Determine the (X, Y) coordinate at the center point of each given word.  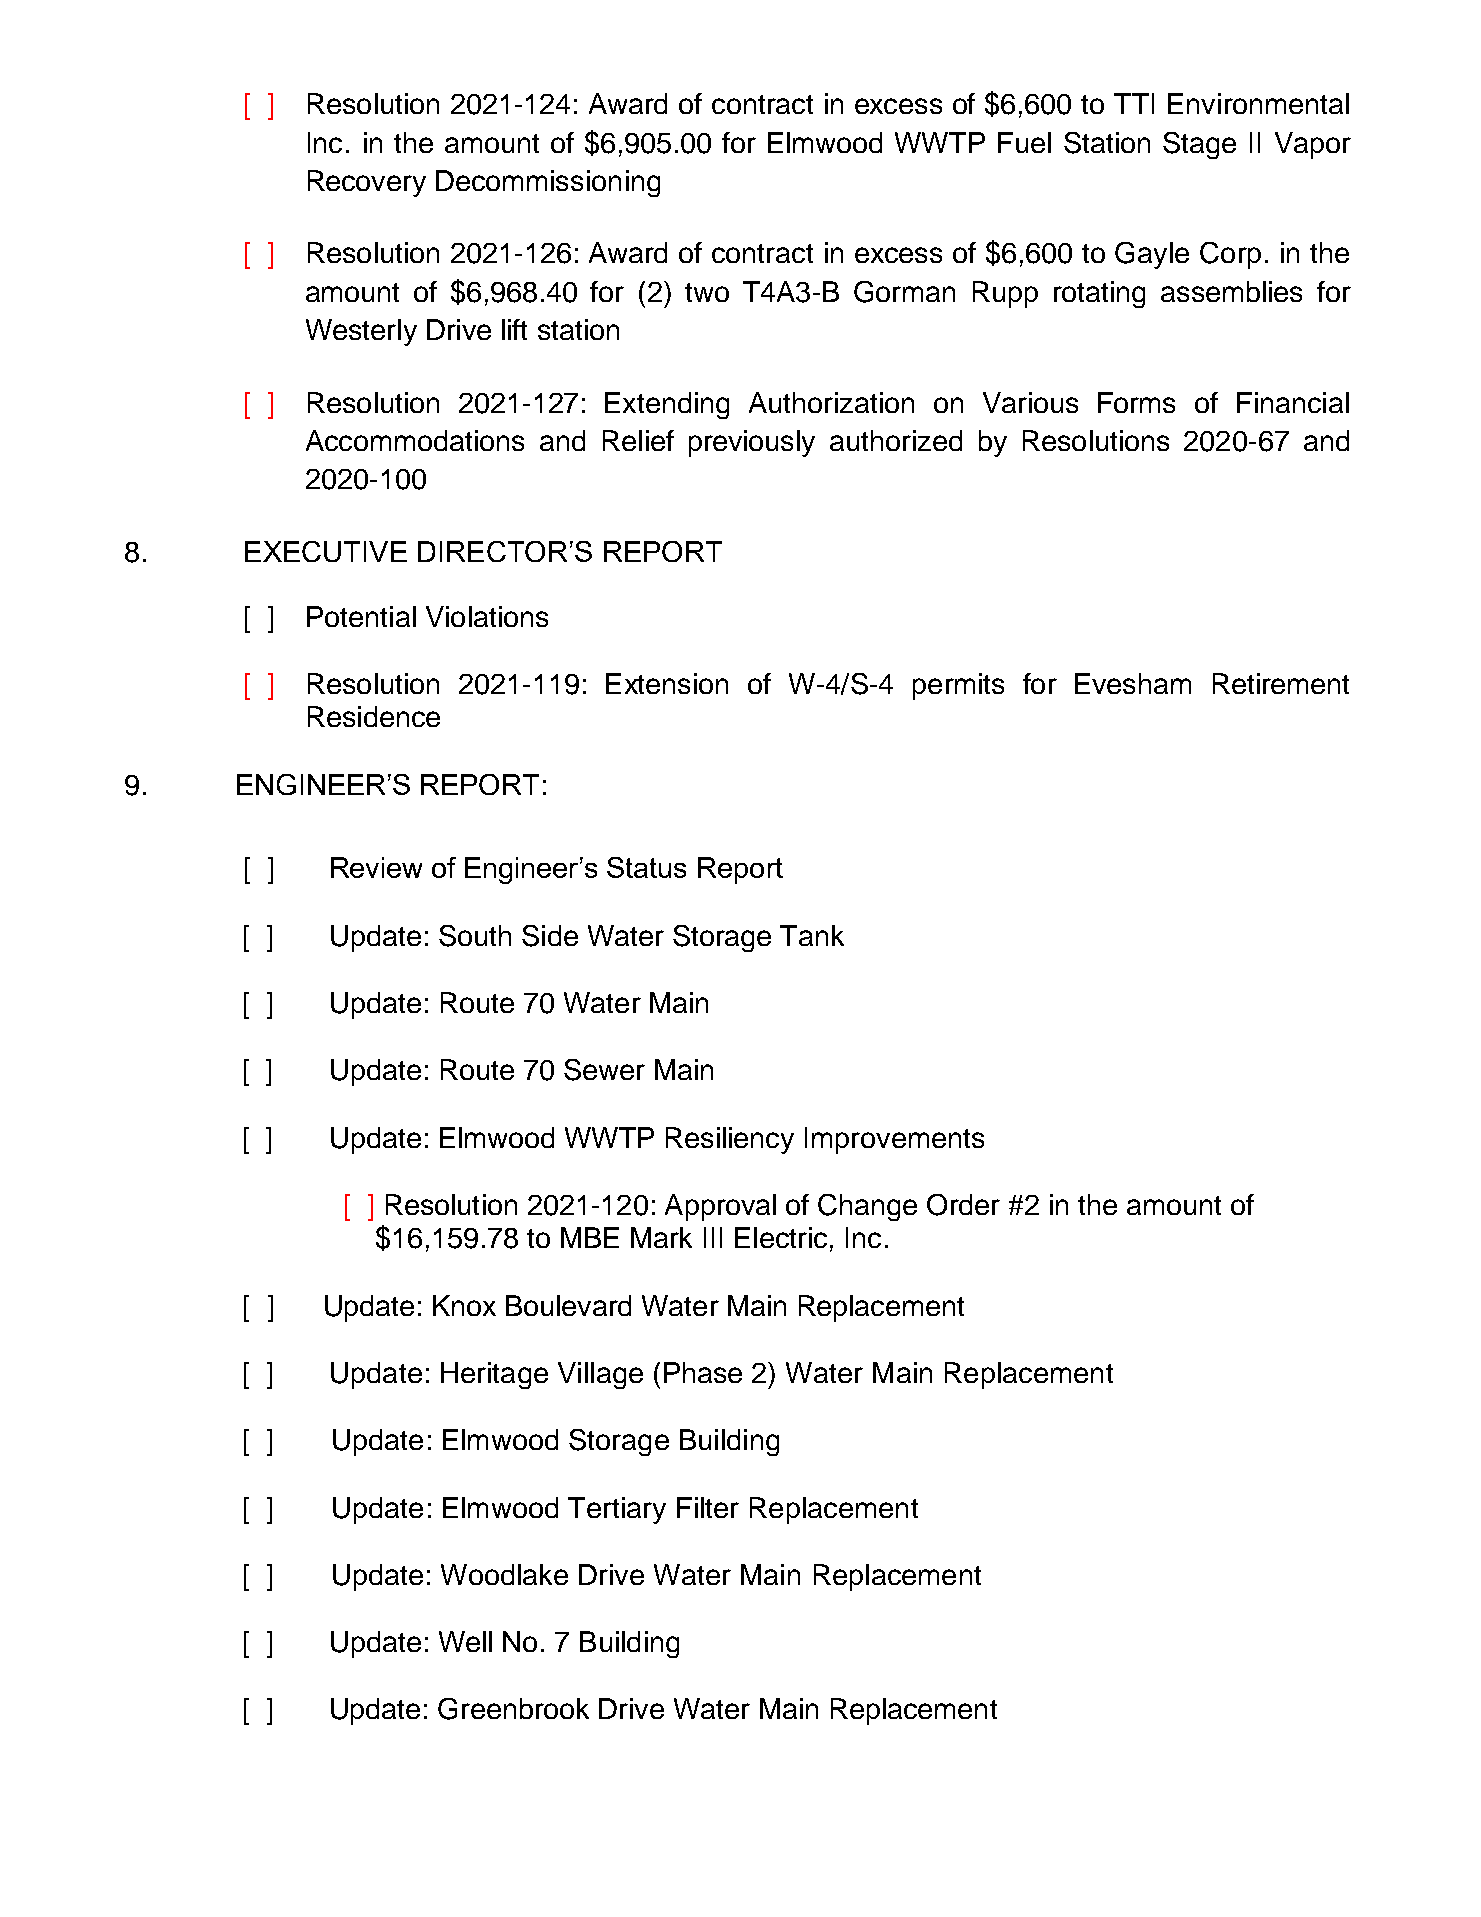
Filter (708, 1507)
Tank (812, 935)
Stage (1199, 145)
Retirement (1281, 683)
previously (752, 443)
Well (465, 1641)
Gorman (904, 292)
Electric (781, 1237)
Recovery (367, 183)
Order (963, 1205)
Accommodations (415, 440)
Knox (464, 1305)
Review (376, 867)
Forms (1136, 402)
